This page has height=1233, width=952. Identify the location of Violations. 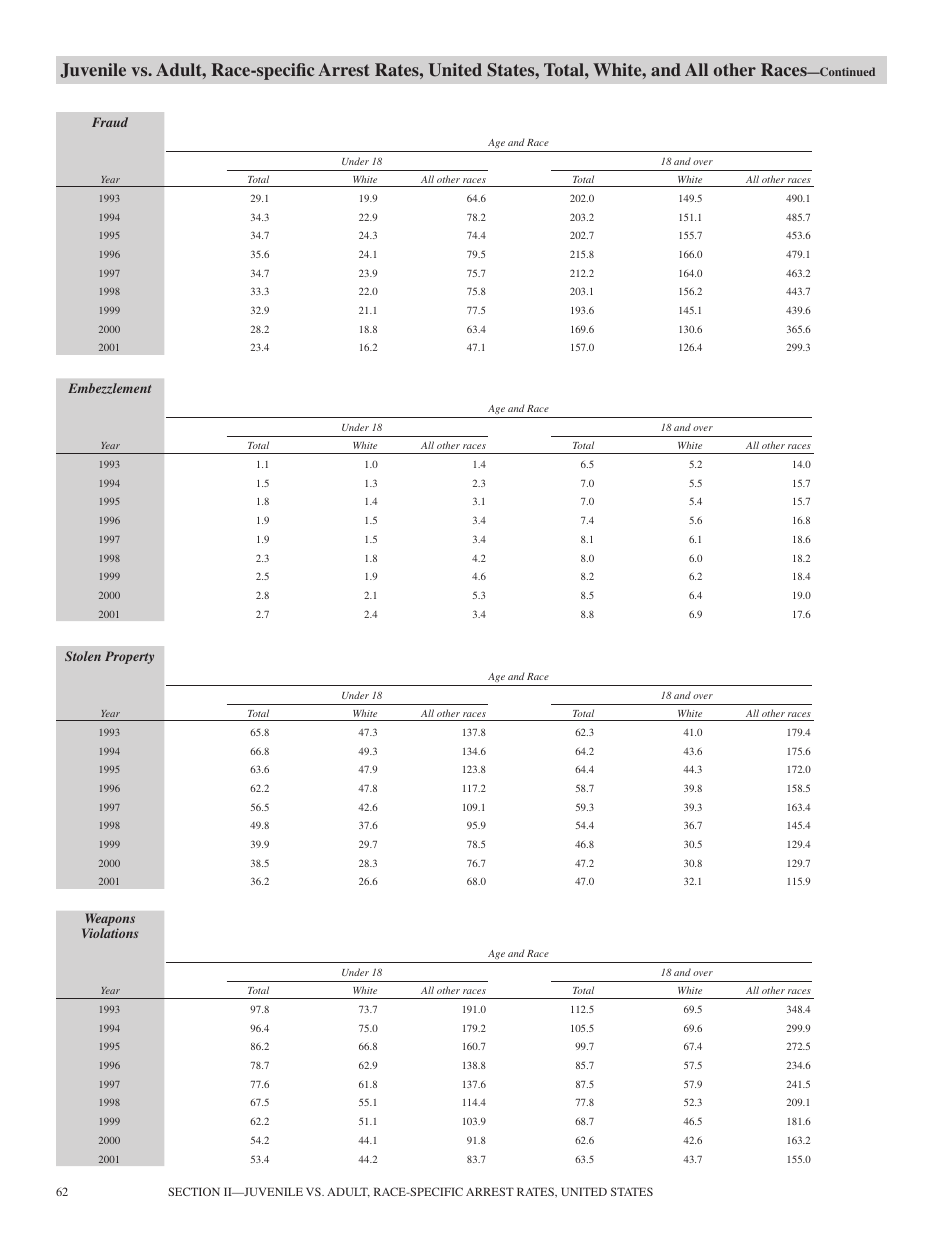
(110, 933).
